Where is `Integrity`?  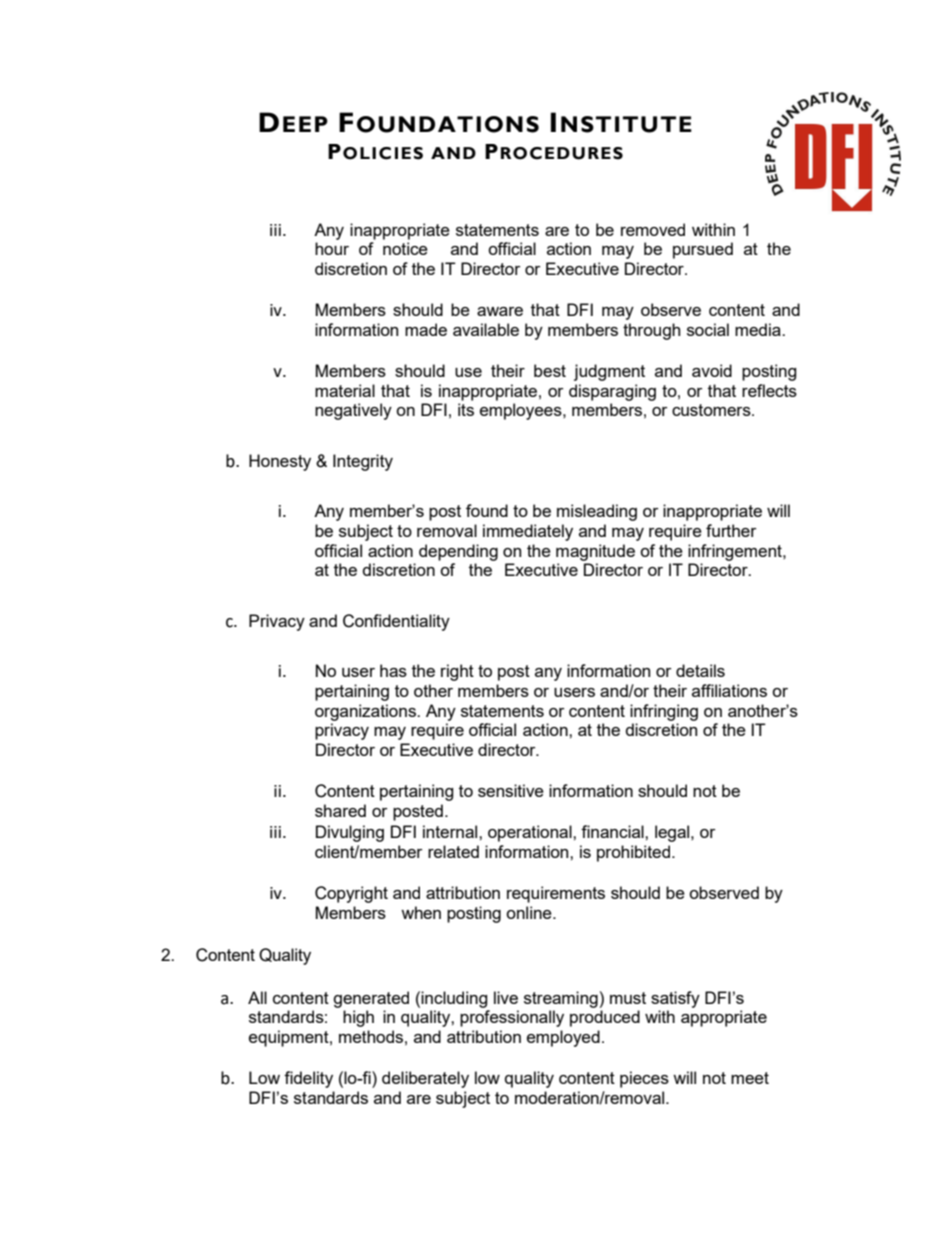 Integrity is located at coordinates (363, 462).
